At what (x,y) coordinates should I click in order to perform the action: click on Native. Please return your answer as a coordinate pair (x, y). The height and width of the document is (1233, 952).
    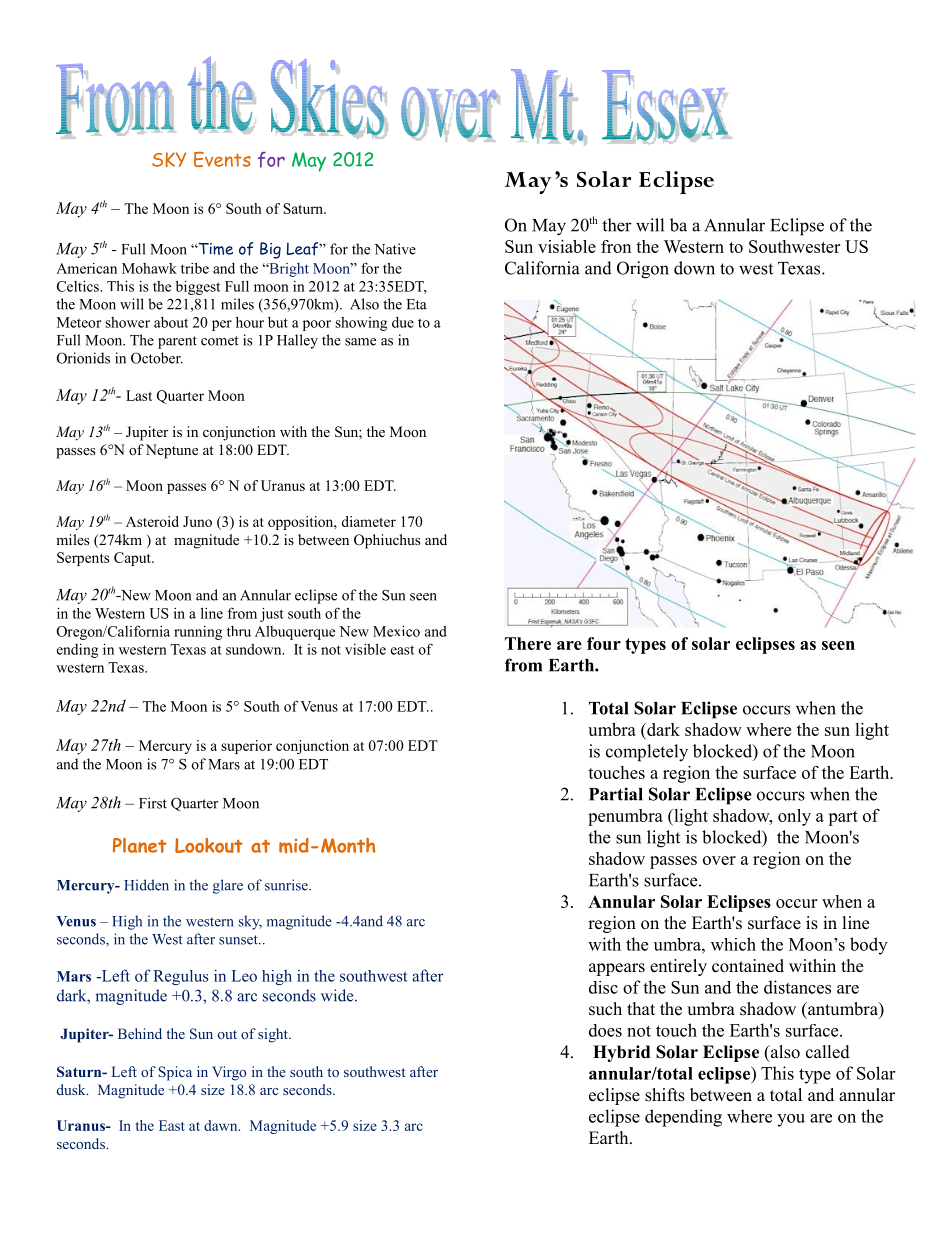
    Looking at the image, I should click on (395, 249).
